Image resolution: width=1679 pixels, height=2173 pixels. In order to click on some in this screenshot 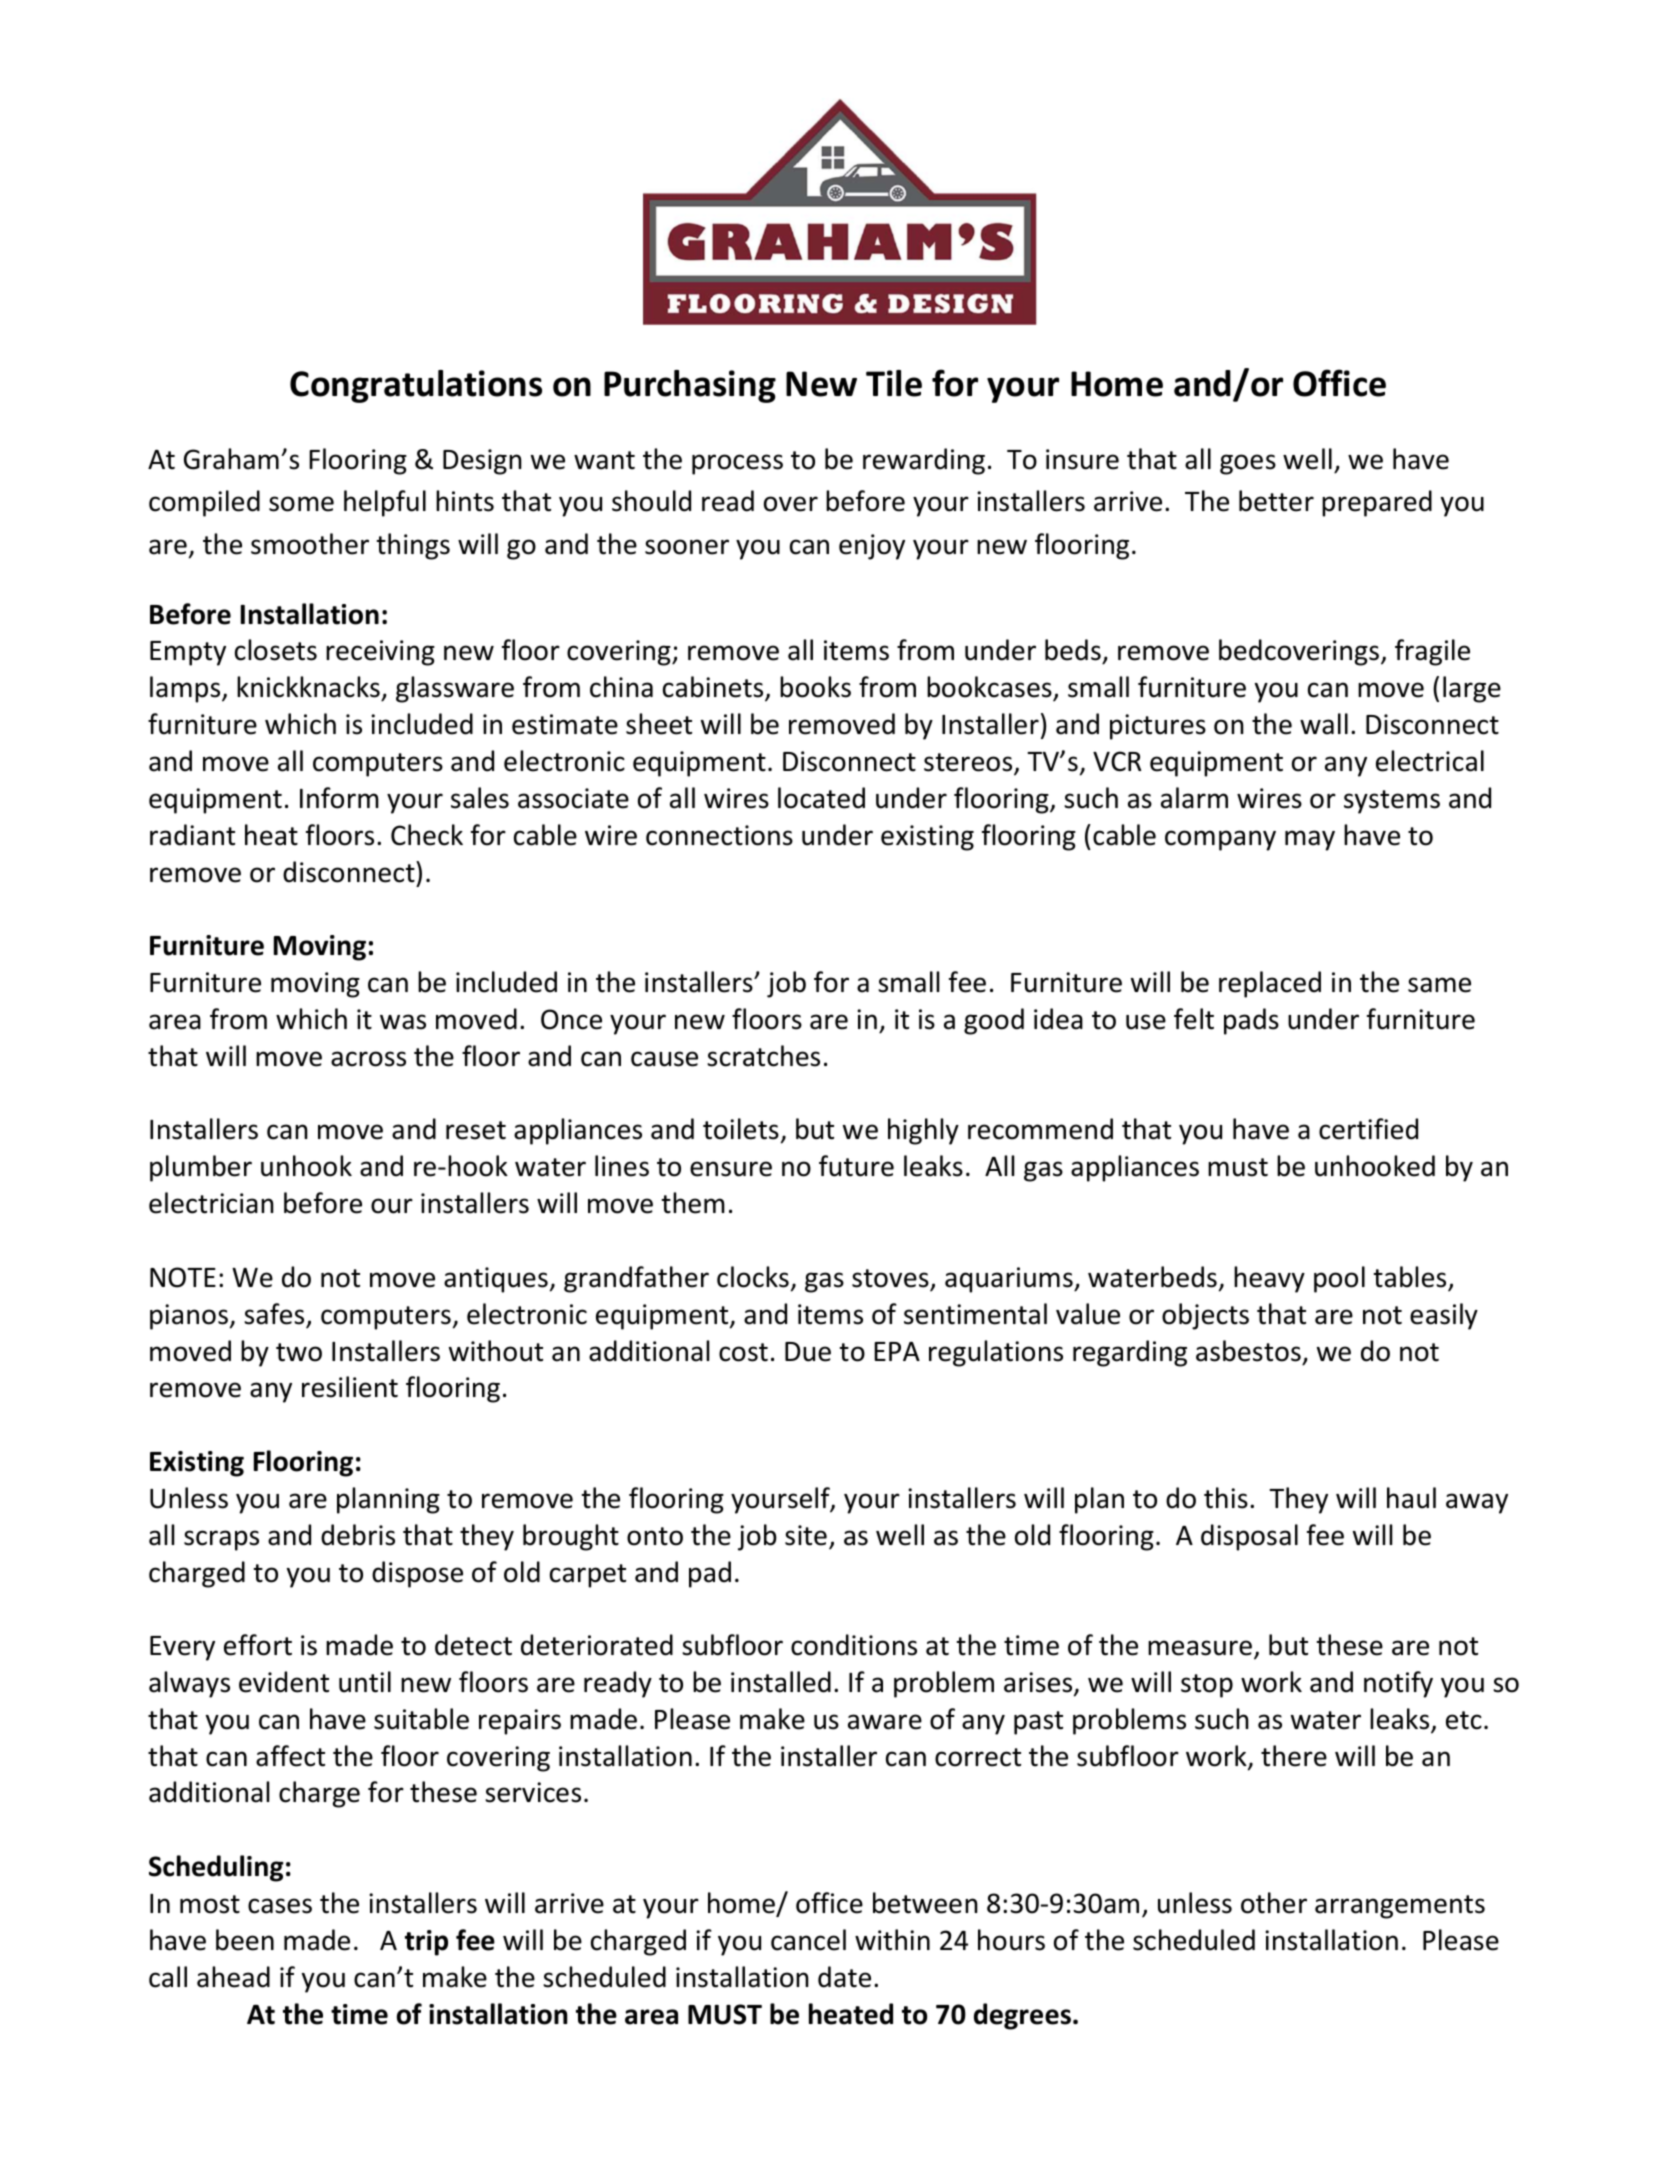, I will do `click(301, 504)`.
